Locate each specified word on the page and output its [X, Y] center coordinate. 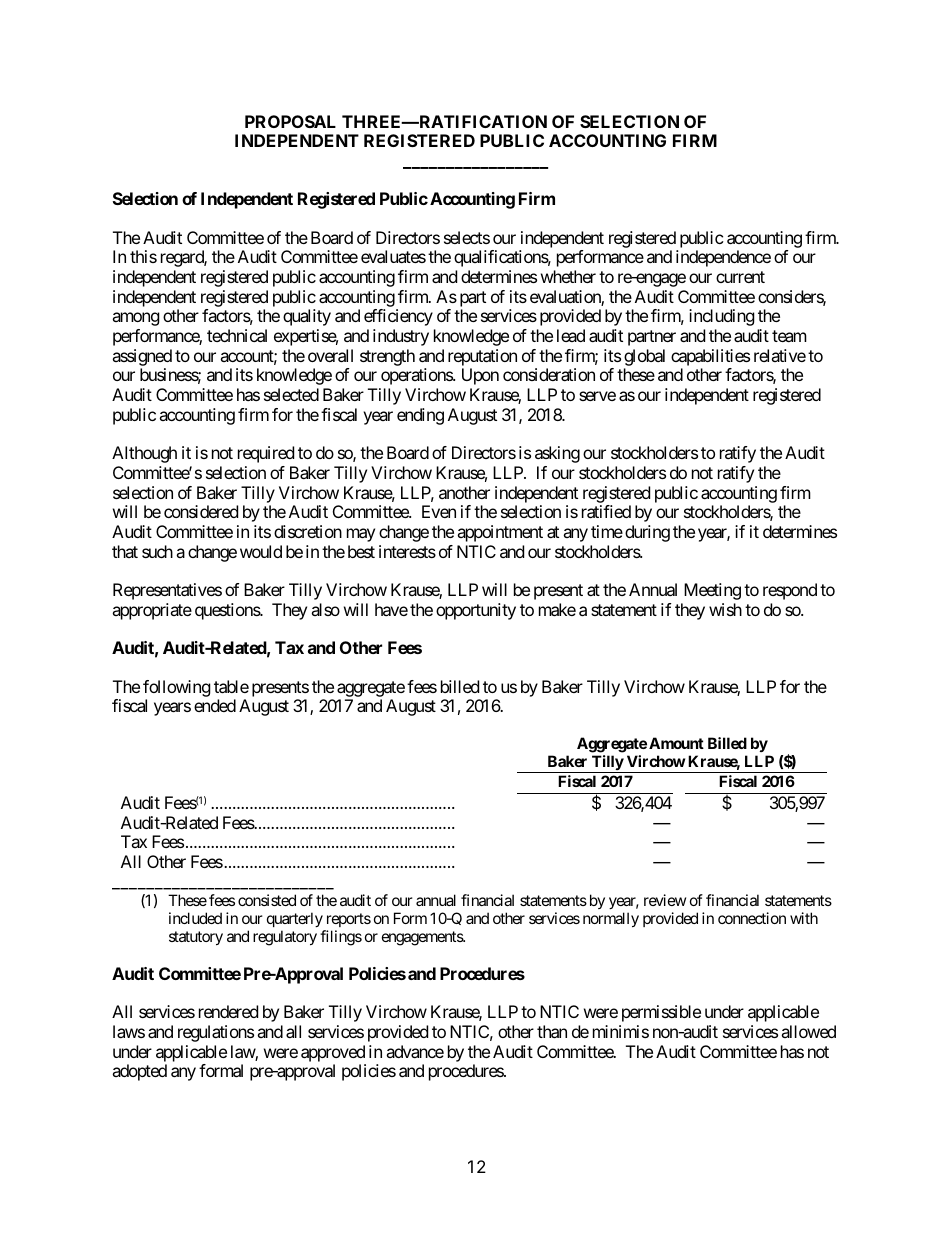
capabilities [710, 359]
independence [723, 258]
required [266, 454]
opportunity [476, 611]
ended [215, 705]
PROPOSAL [290, 121]
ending [420, 416]
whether [568, 276]
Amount [676, 743]
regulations [216, 1033]
